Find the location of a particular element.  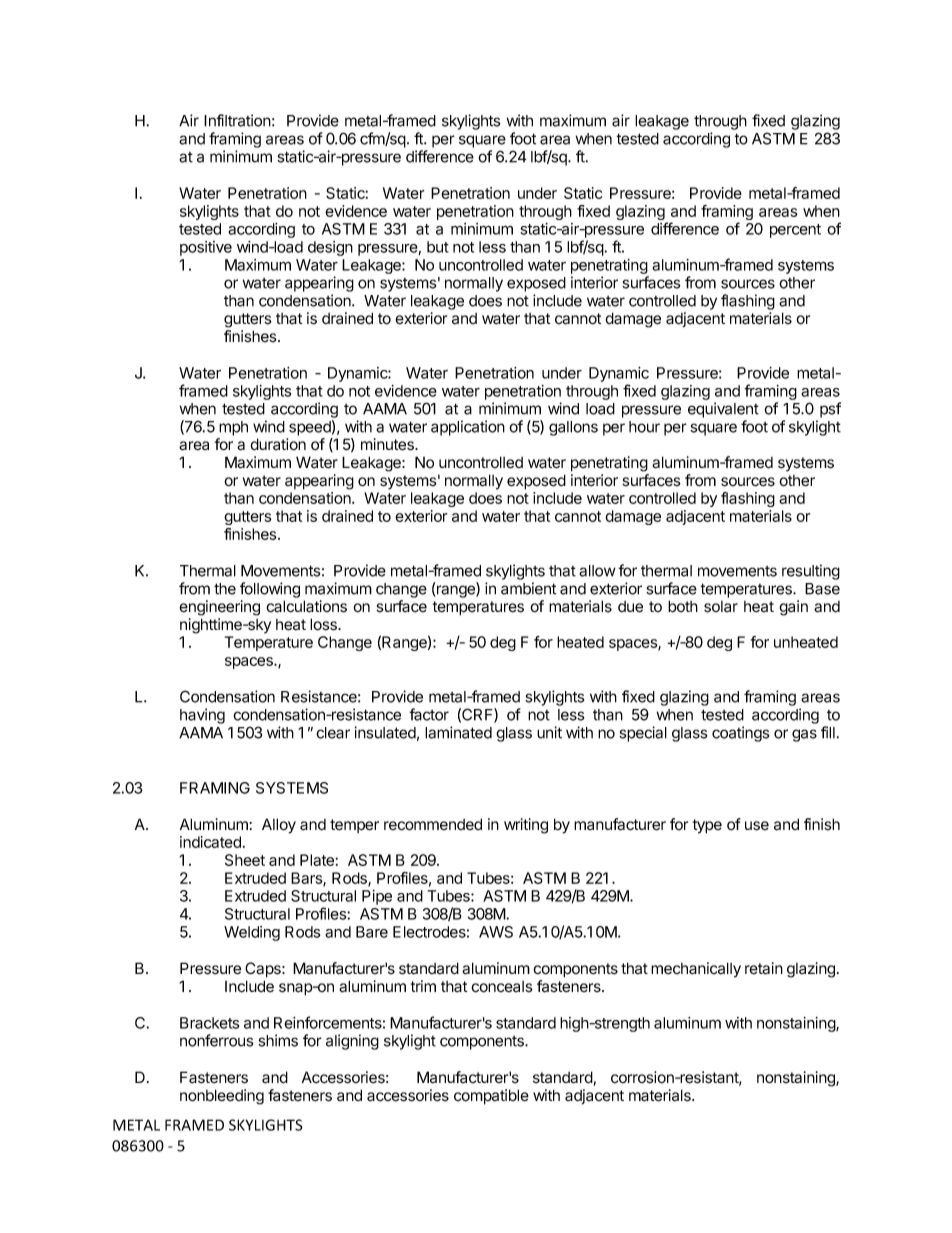

unit is located at coordinates (549, 732).
